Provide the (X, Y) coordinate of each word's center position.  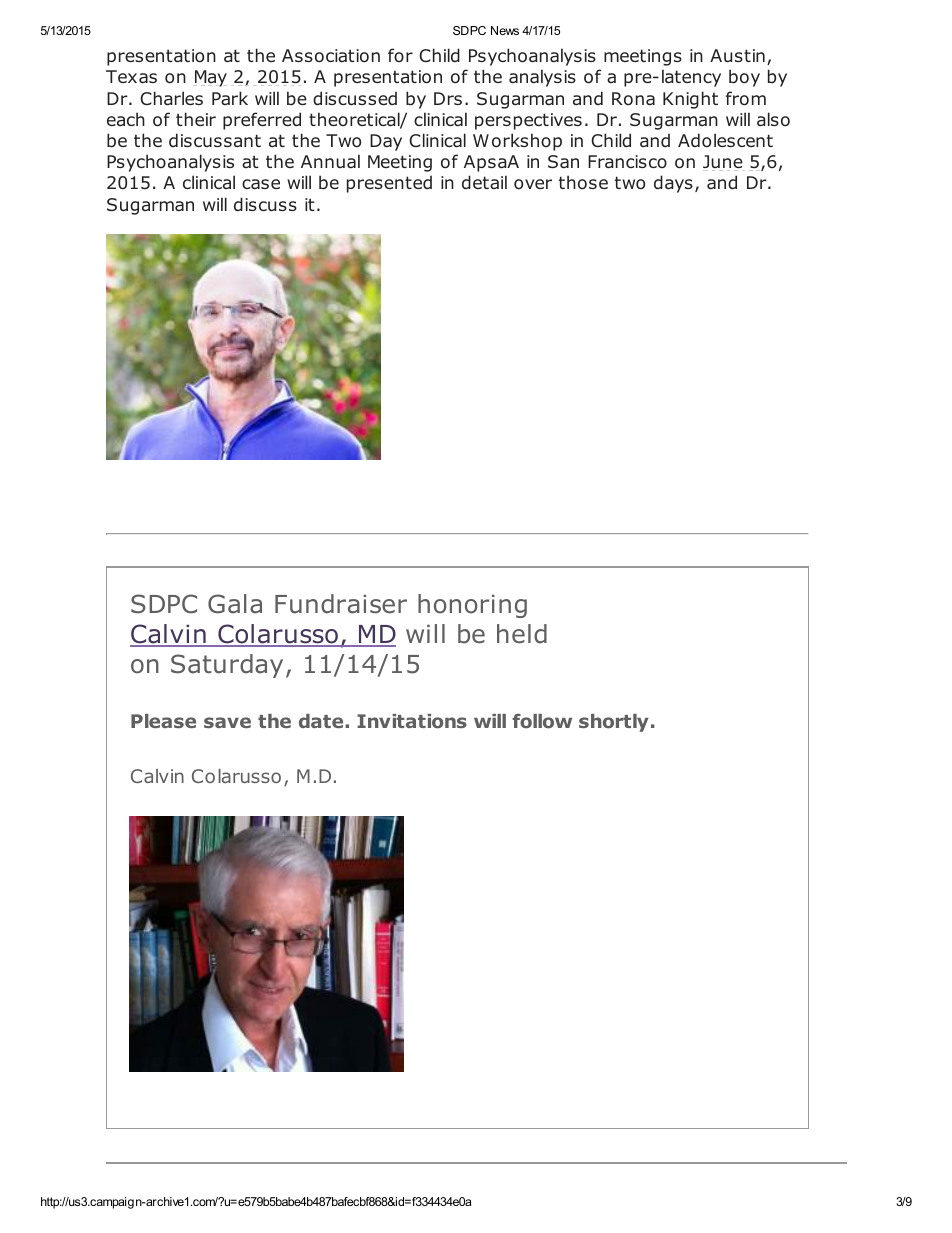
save (227, 722)
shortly (614, 723)
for (400, 55)
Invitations (412, 721)
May (210, 78)
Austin (737, 56)
